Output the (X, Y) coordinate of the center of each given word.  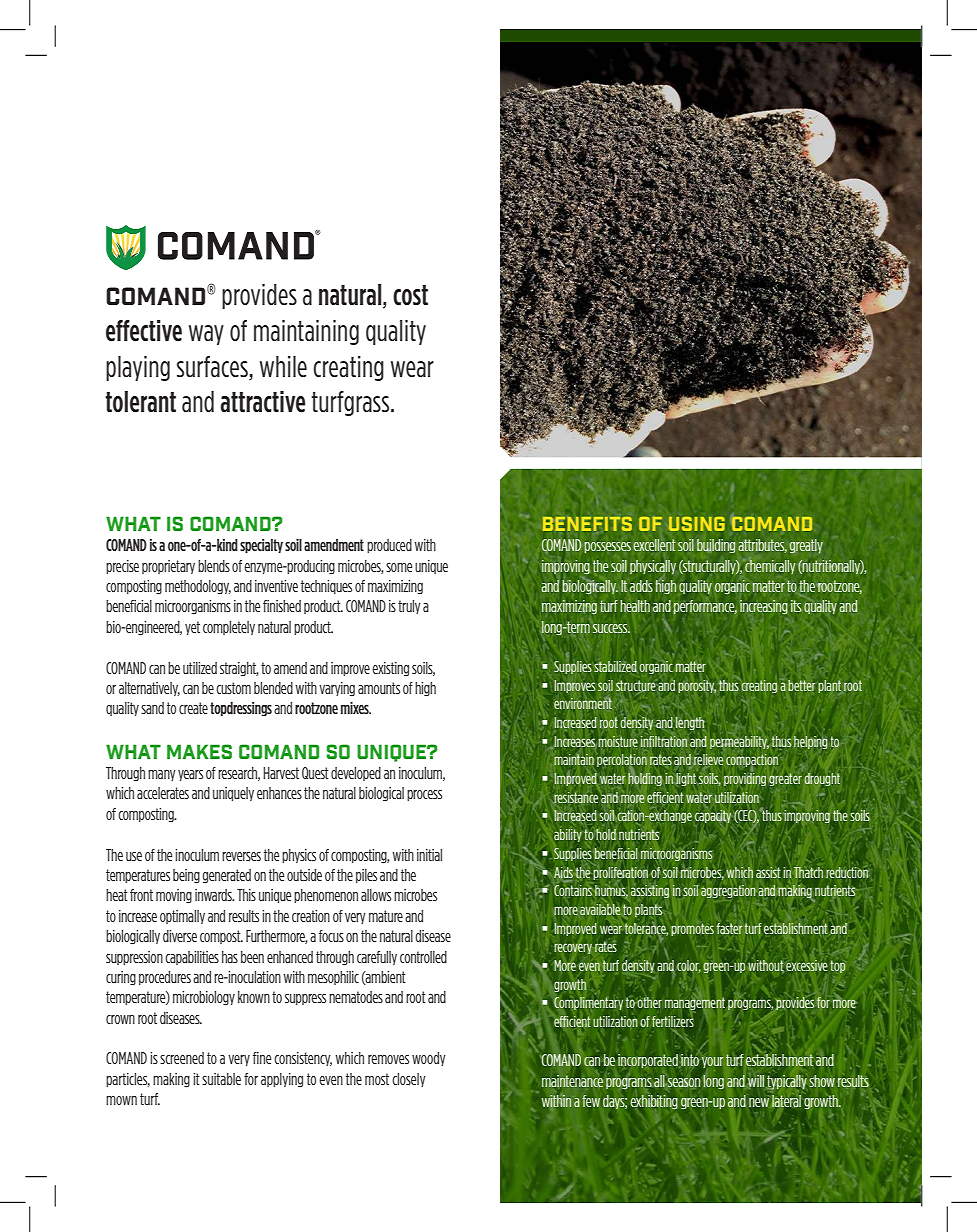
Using (697, 524)
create (193, 708)
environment (583, 703)
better (801, 685)
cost (410, 295)
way (206, 335)
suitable (221, 1079)
